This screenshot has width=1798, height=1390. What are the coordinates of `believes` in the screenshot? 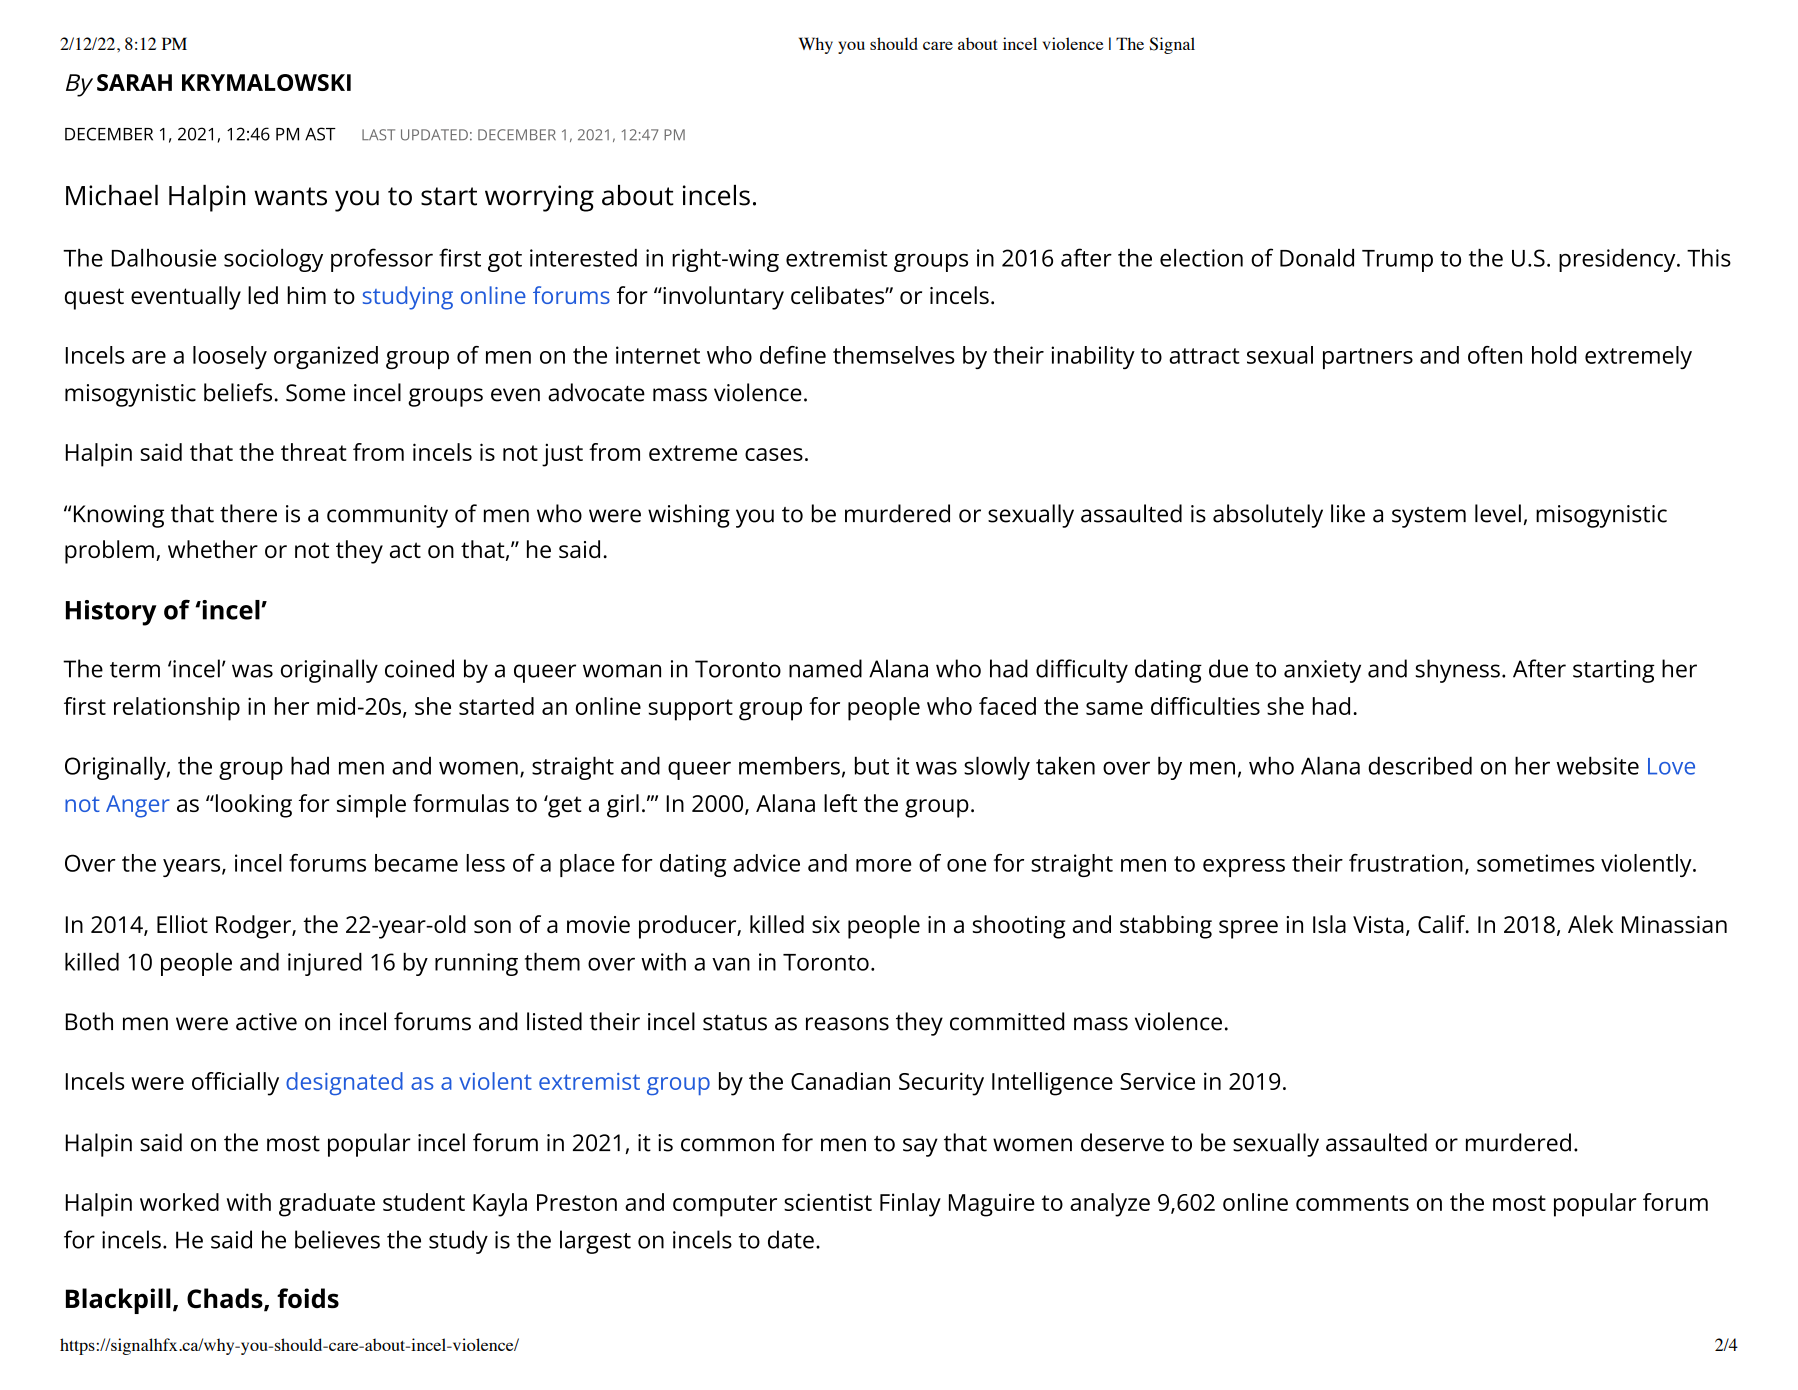 It's located at (337, 1239).
